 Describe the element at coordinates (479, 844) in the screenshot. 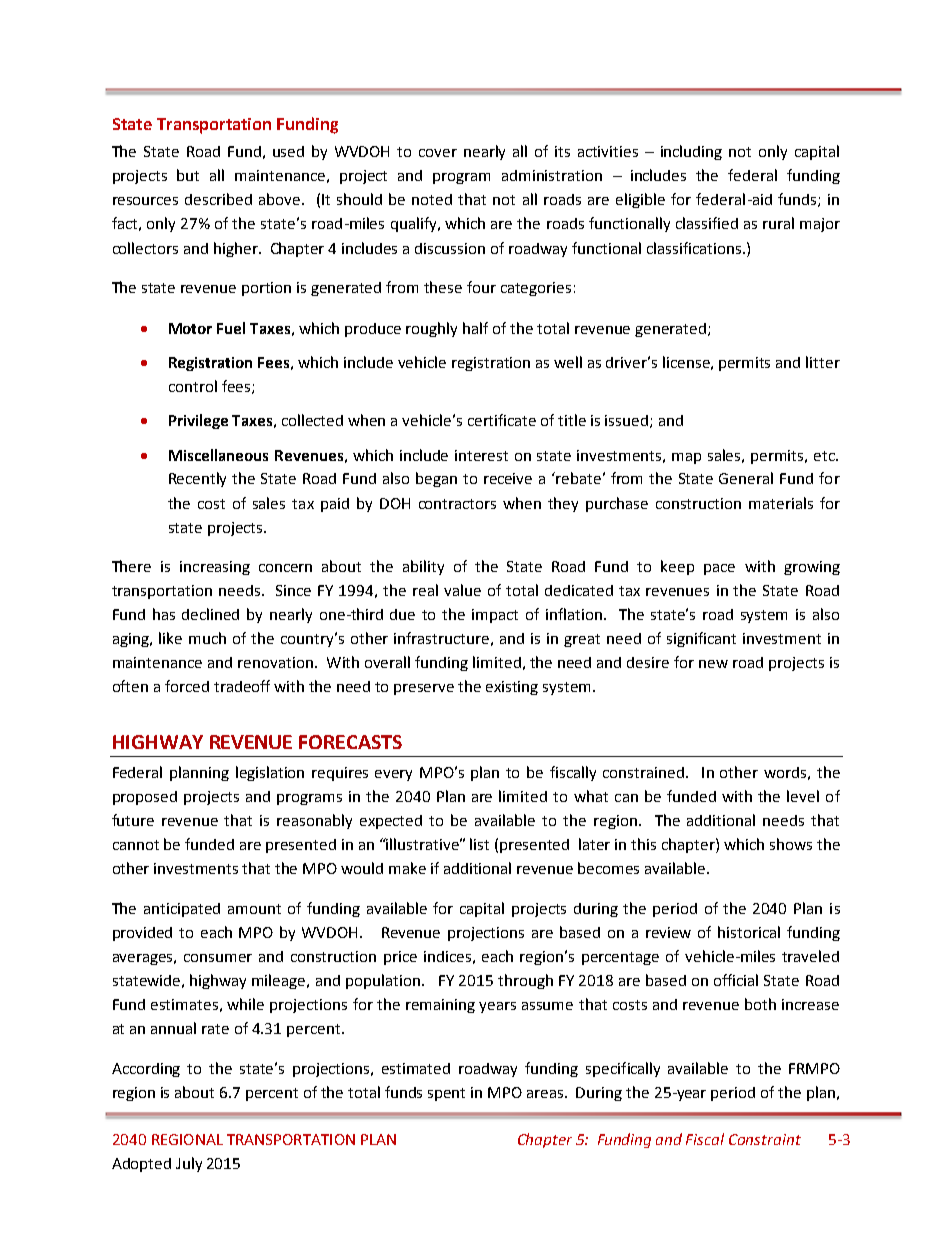

I see `list` at that location.
